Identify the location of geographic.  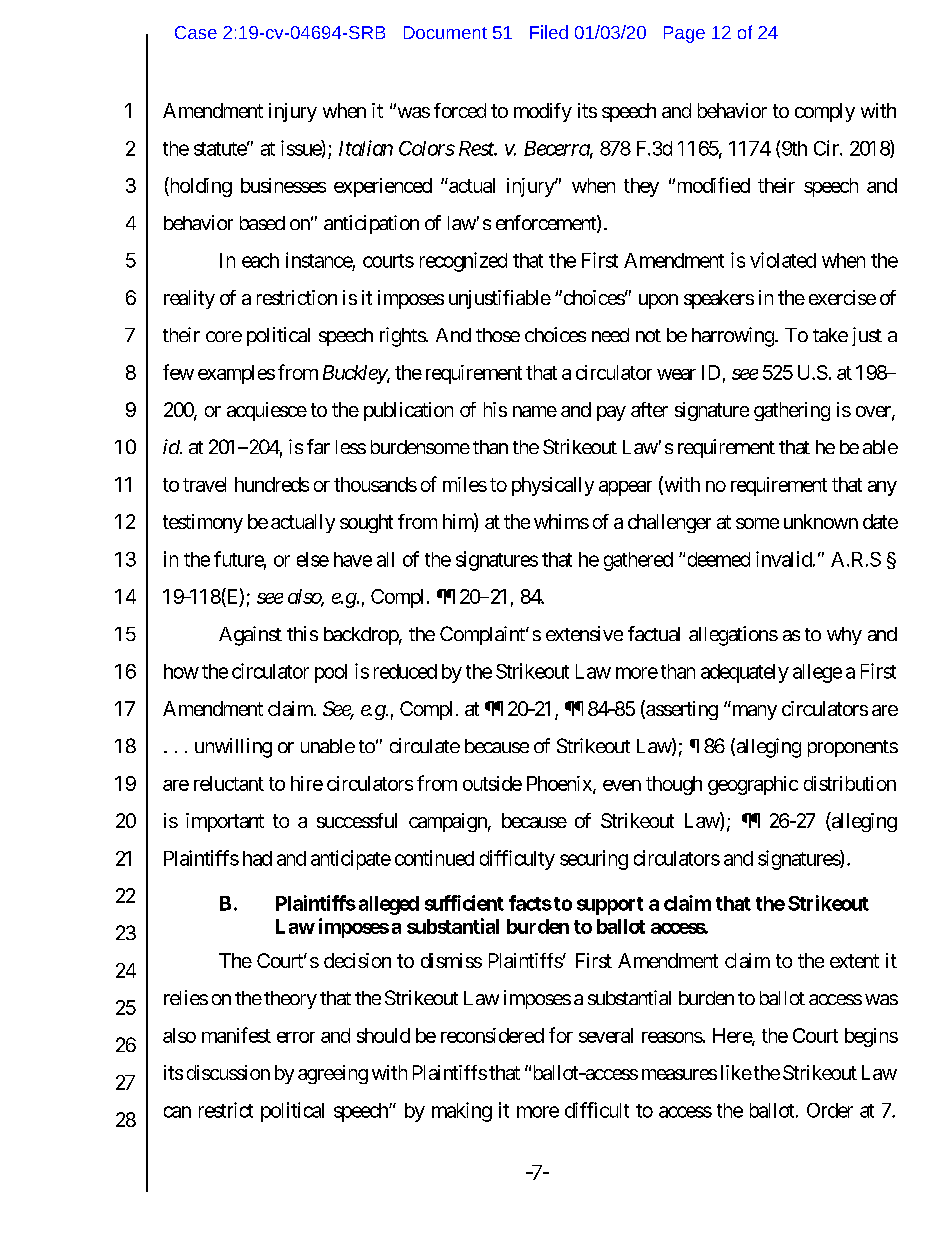
(753, 785).
